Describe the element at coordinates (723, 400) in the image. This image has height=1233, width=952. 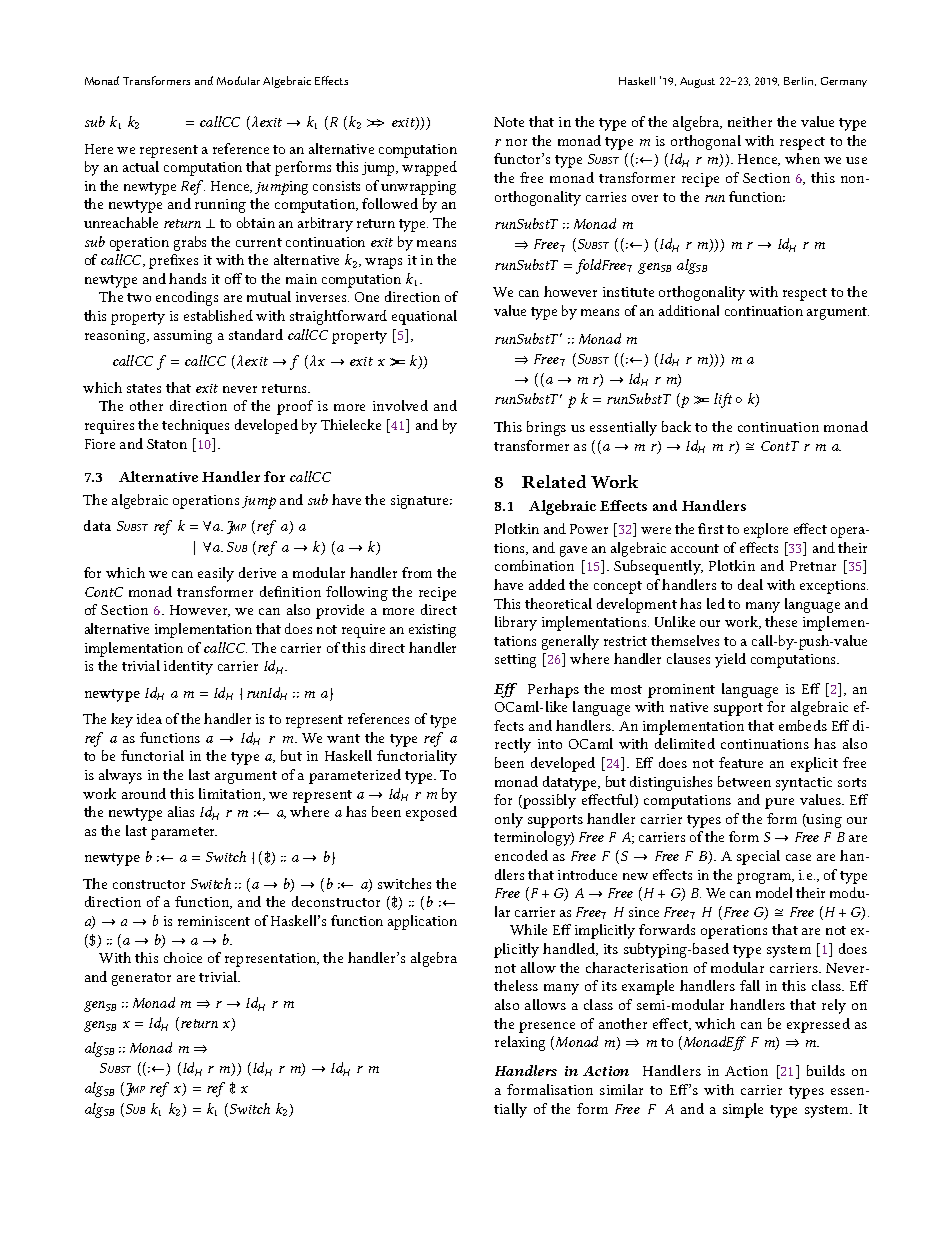
I see `lift` at that location.
